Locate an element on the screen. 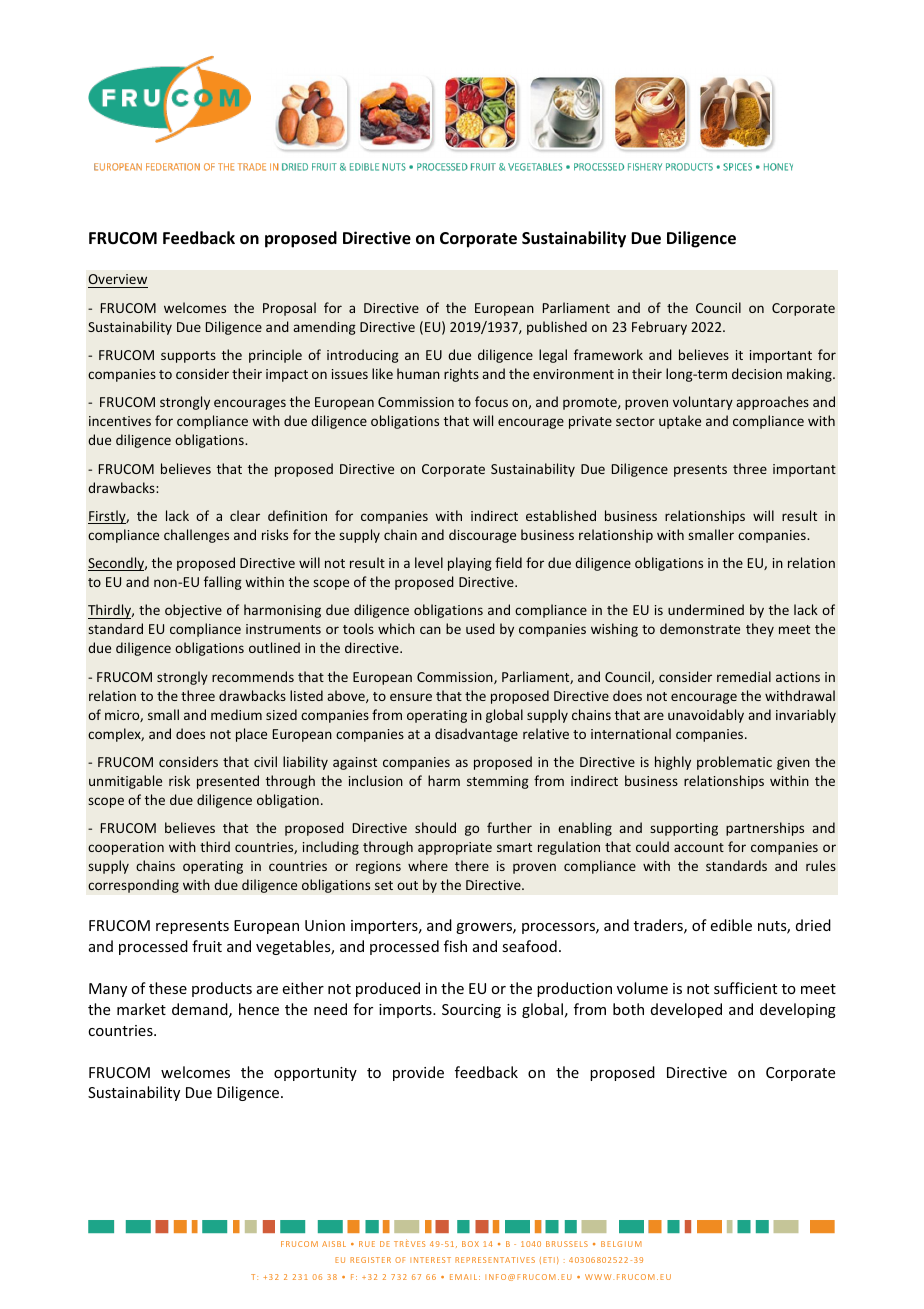  supports is located at coordinates (188, 357).
